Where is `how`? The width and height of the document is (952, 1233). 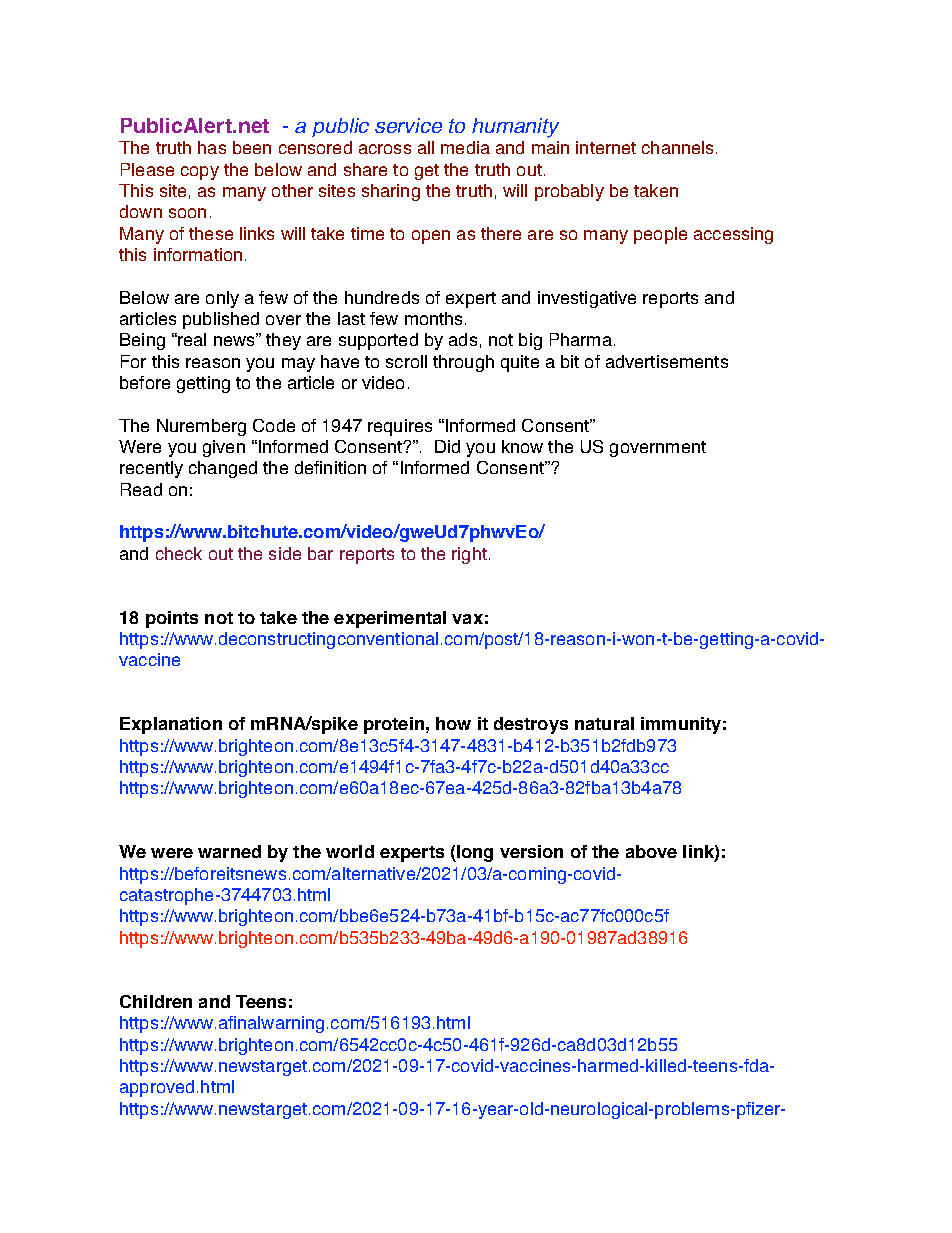 how is located at coordinates (453, 723).
